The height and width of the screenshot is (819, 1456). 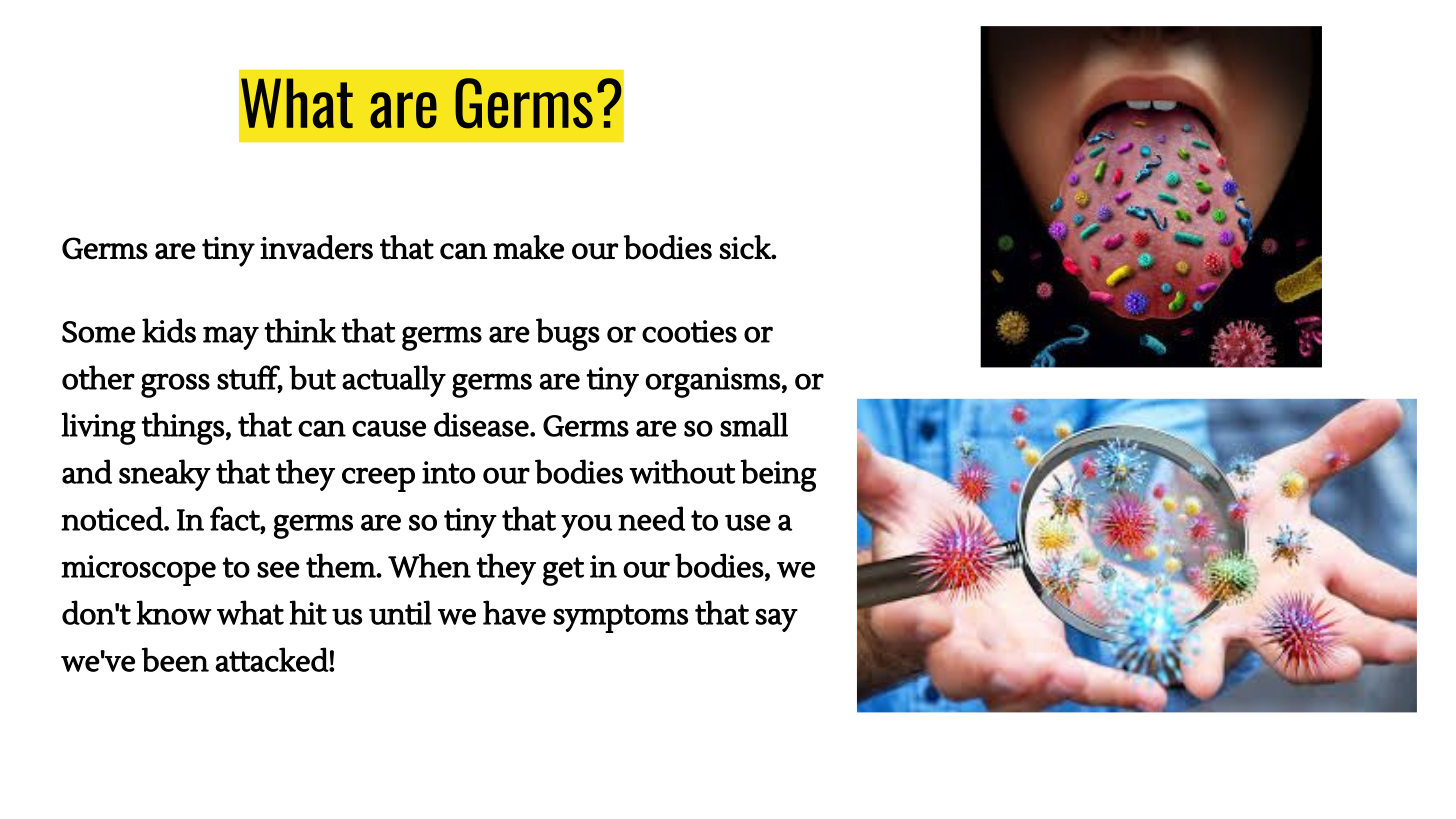 What do you see at coordinates (651, 518) in the screenshot?
I see `need` at bounding box center [651, 518].
